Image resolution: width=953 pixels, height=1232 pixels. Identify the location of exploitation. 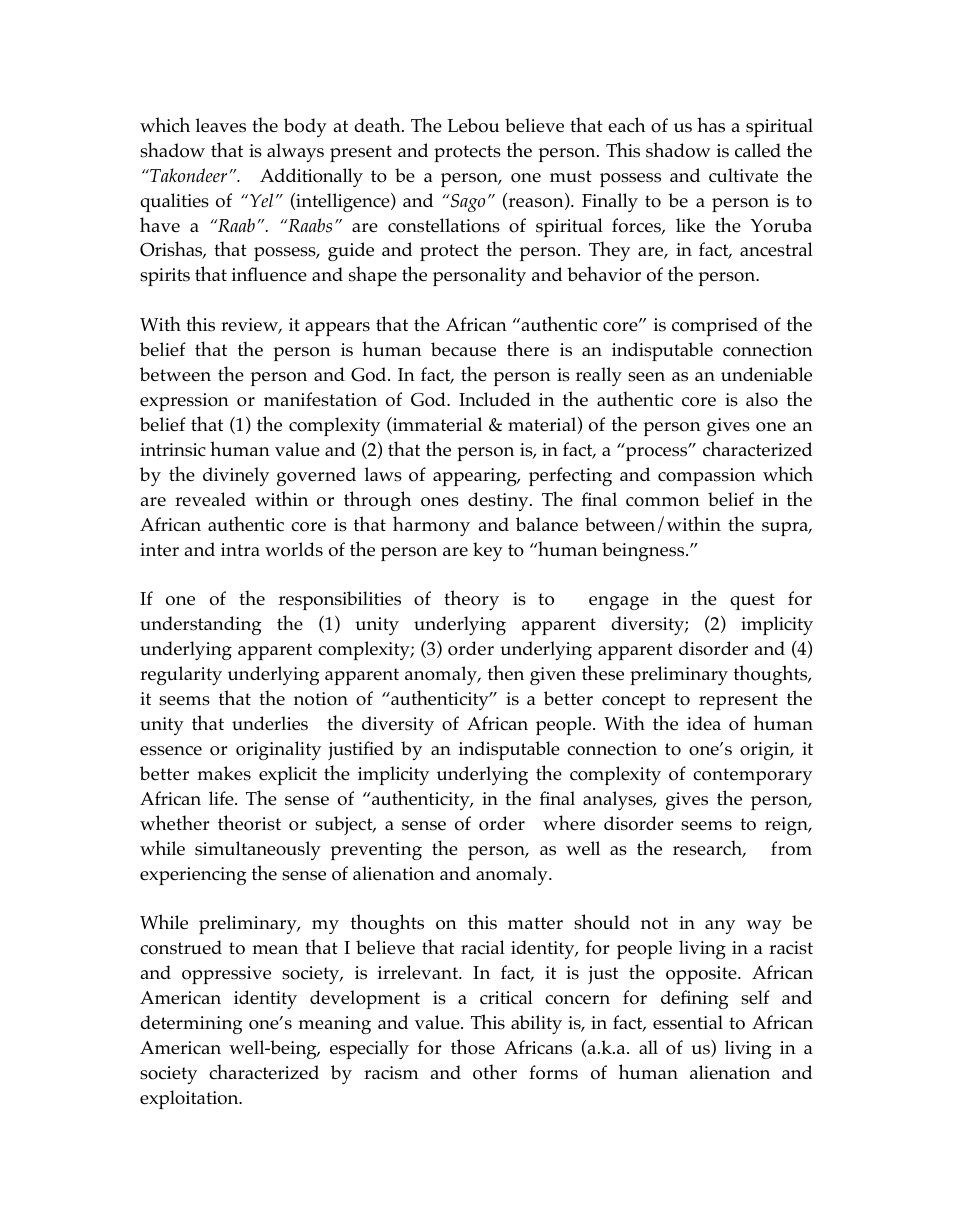
(190, 1099).
